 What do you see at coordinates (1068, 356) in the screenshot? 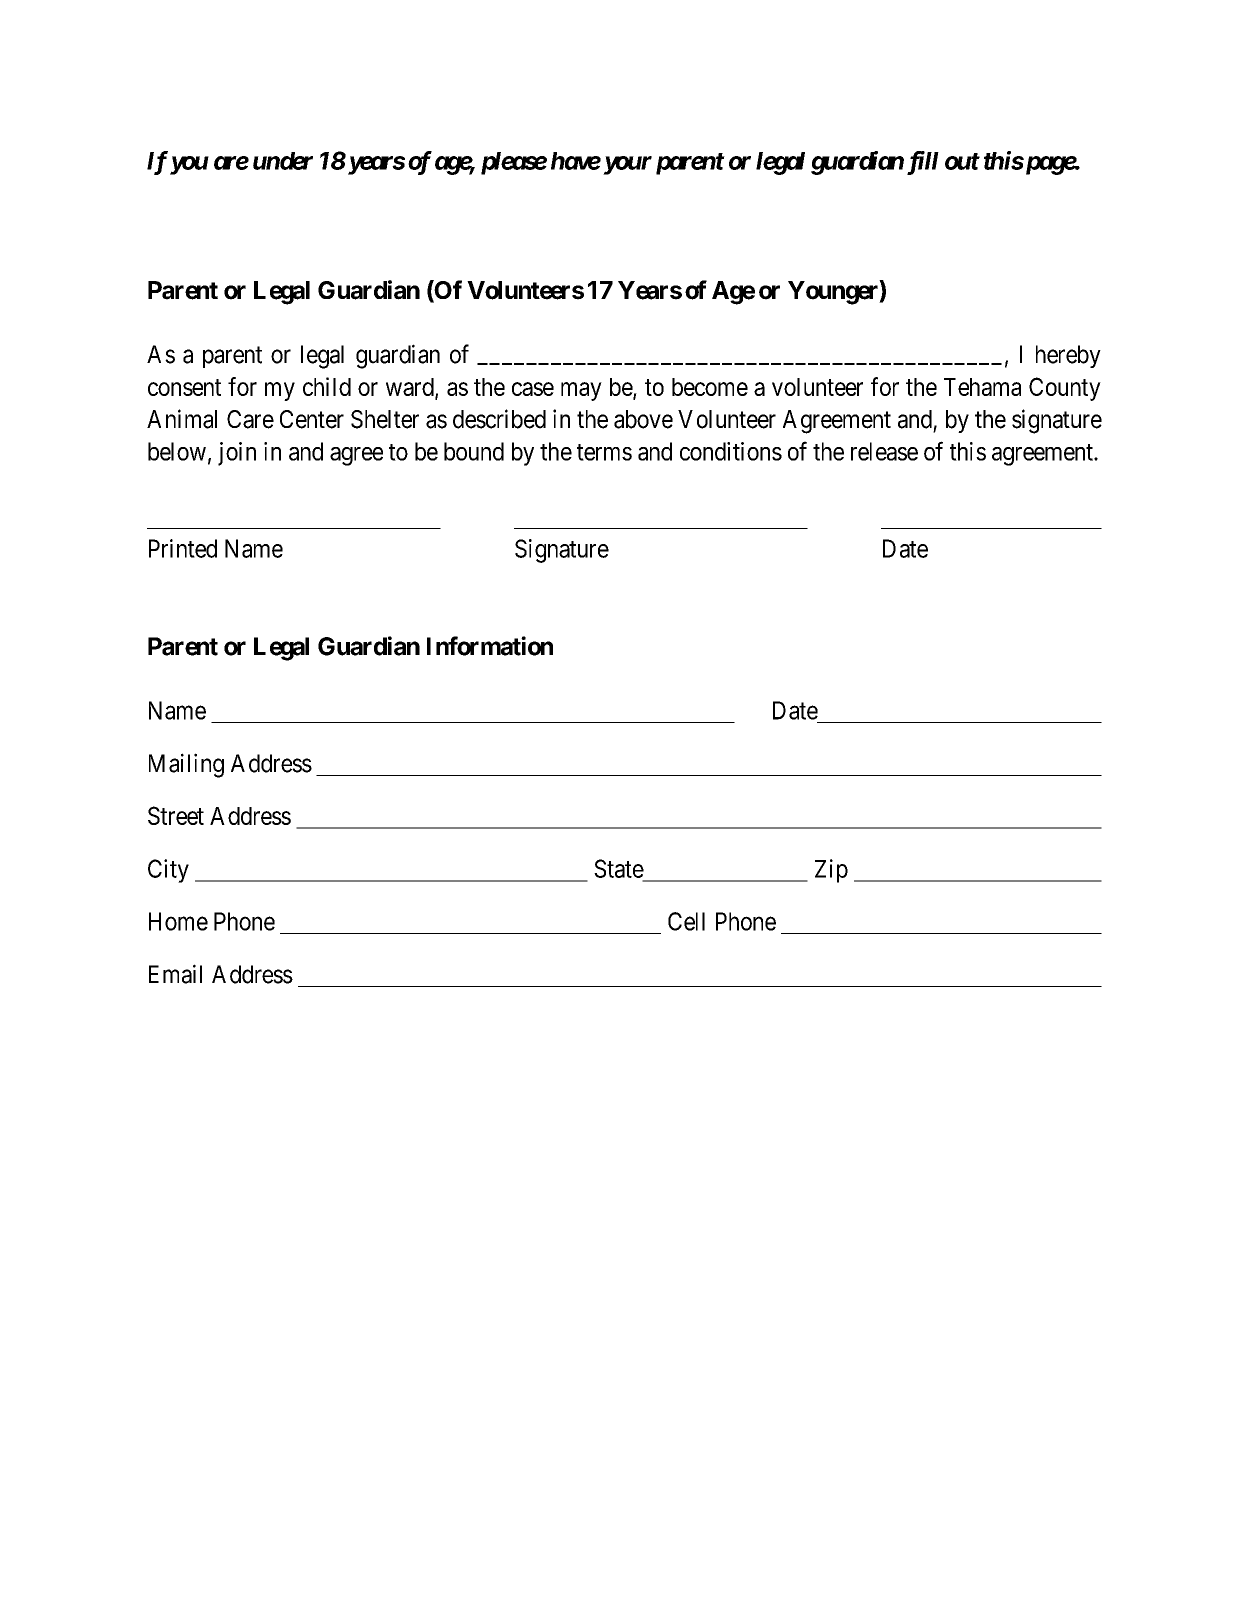
I see `hereby` at bounding box center [1068, 356].
